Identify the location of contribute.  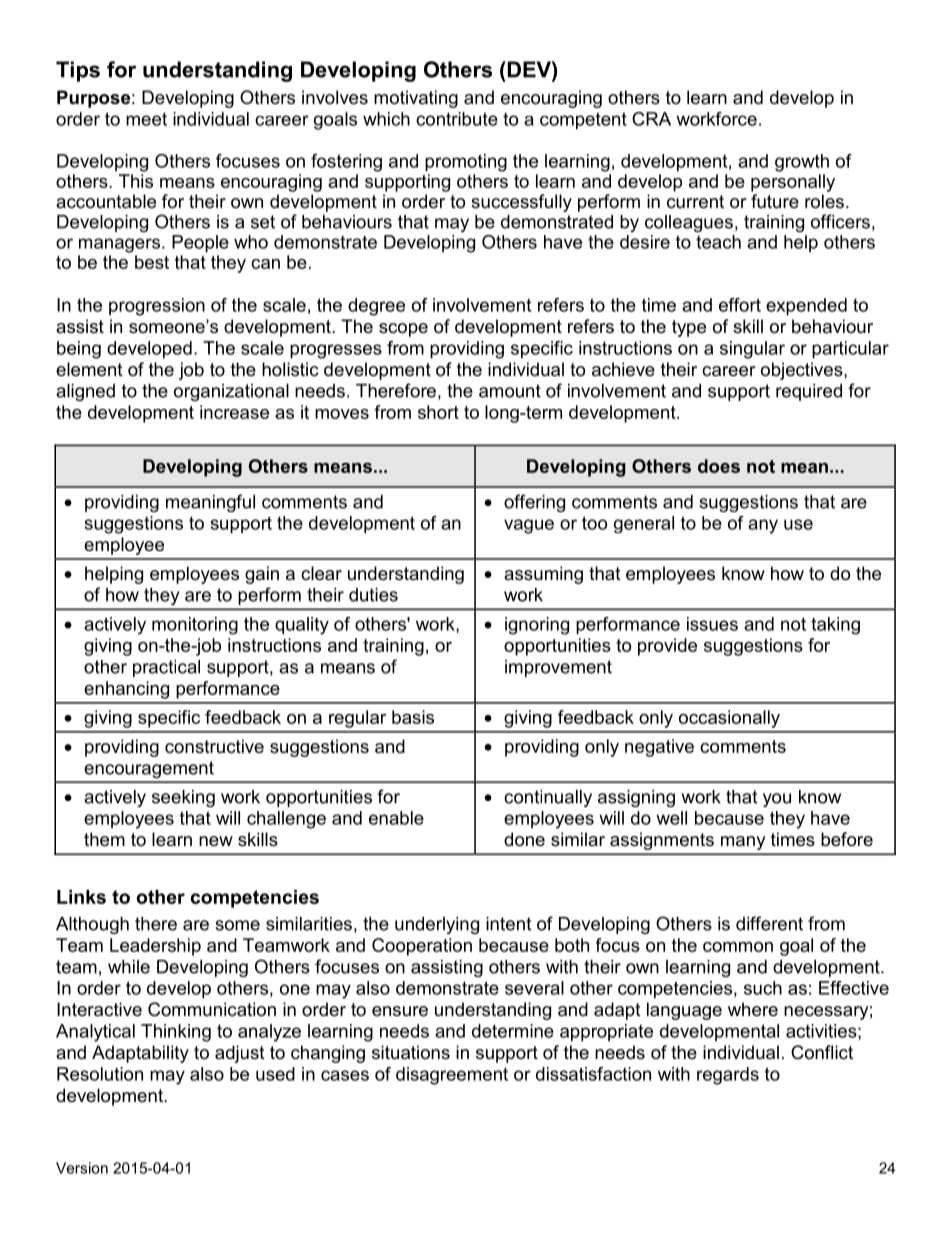
(457, 119).
